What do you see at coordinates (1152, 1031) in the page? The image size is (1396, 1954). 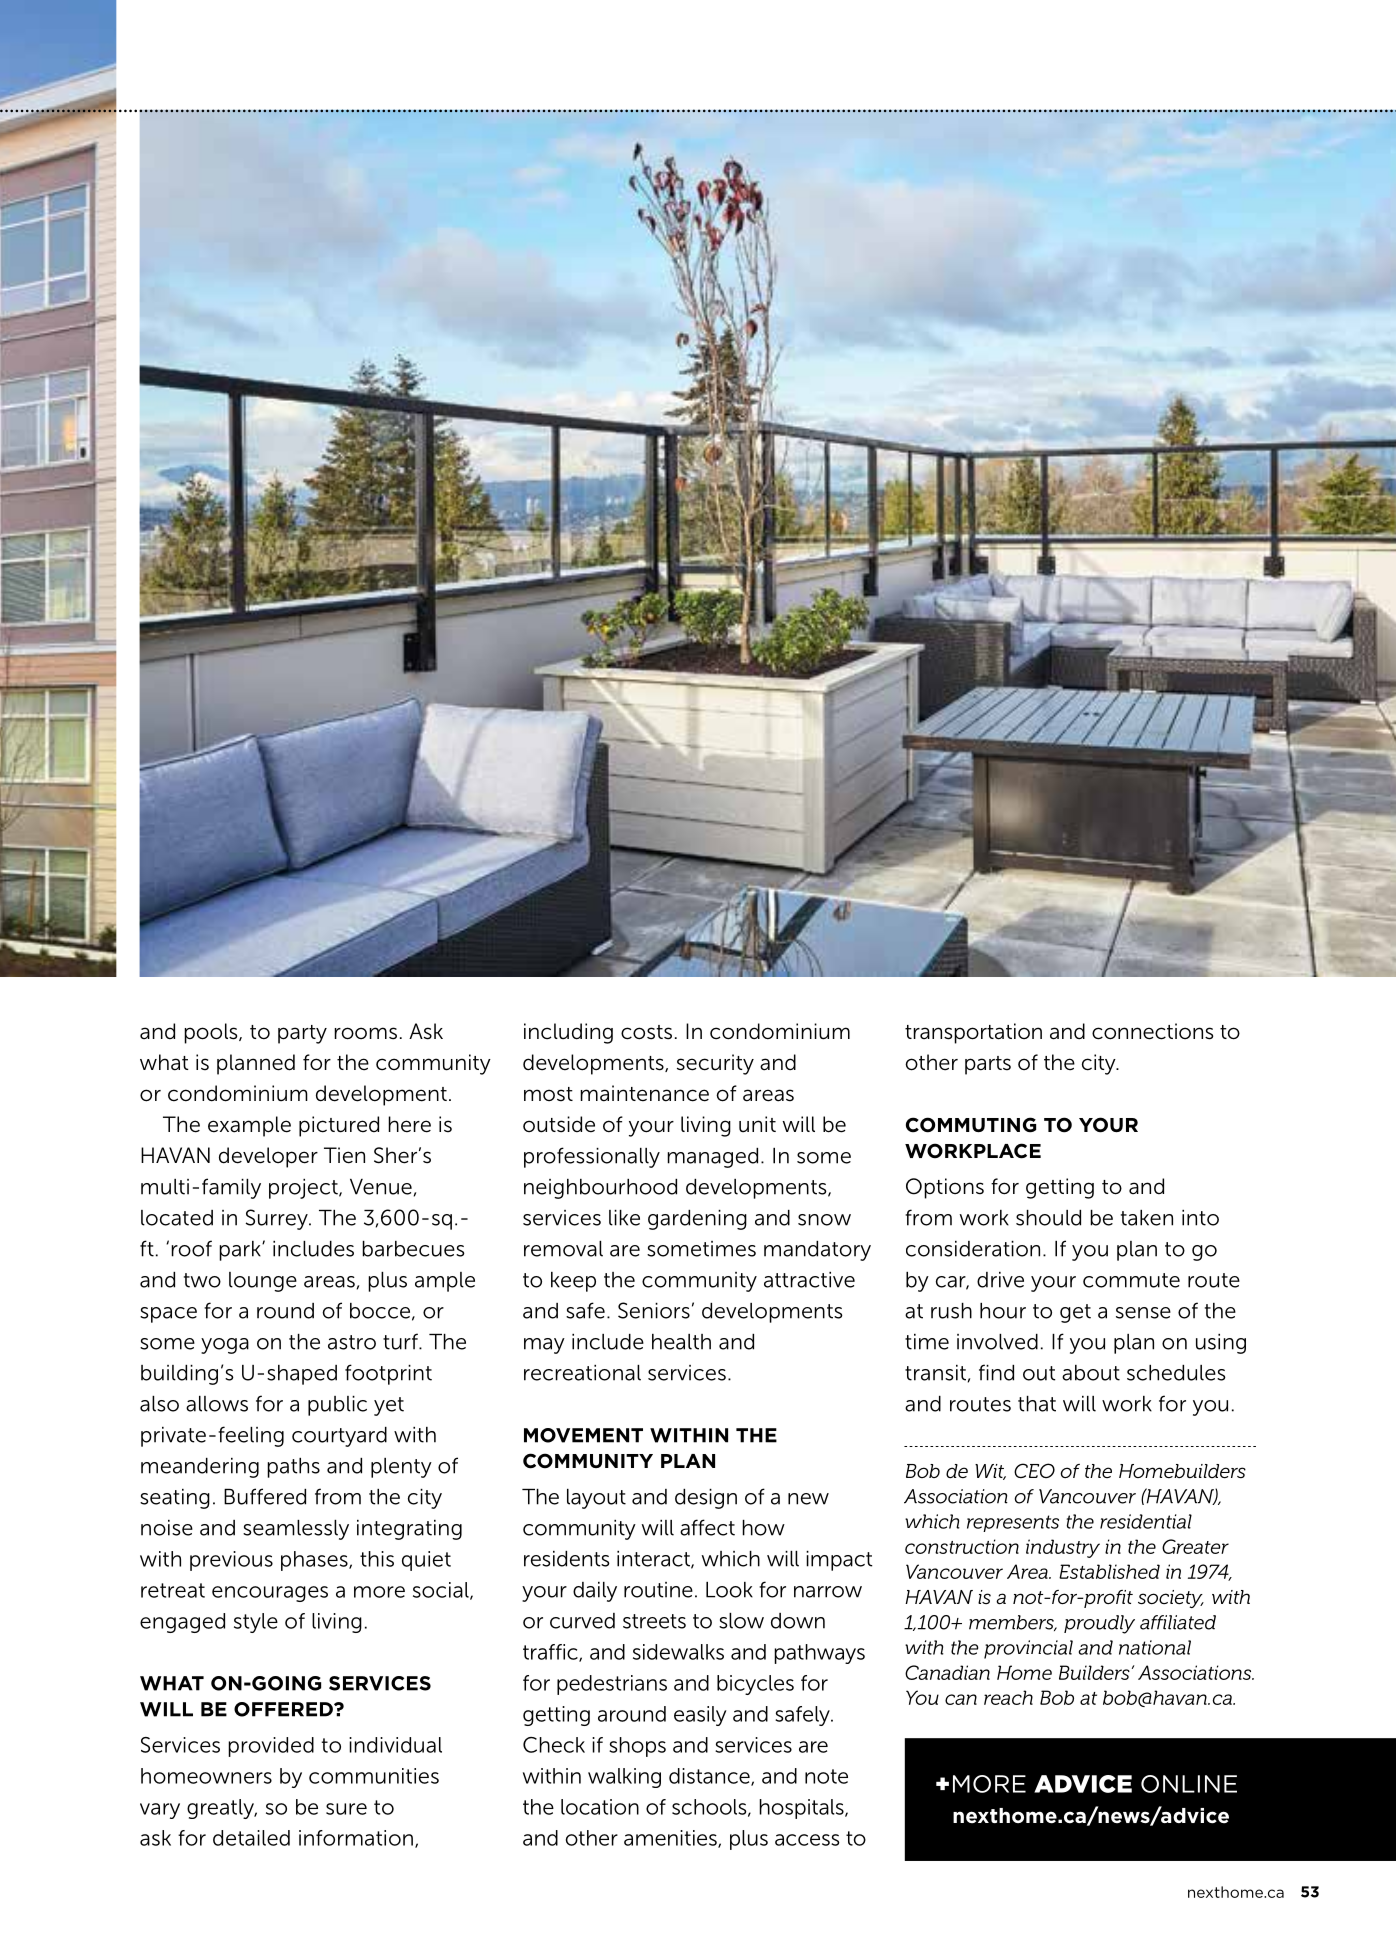 I see `connections` at bounding box center [1152, 1031].
